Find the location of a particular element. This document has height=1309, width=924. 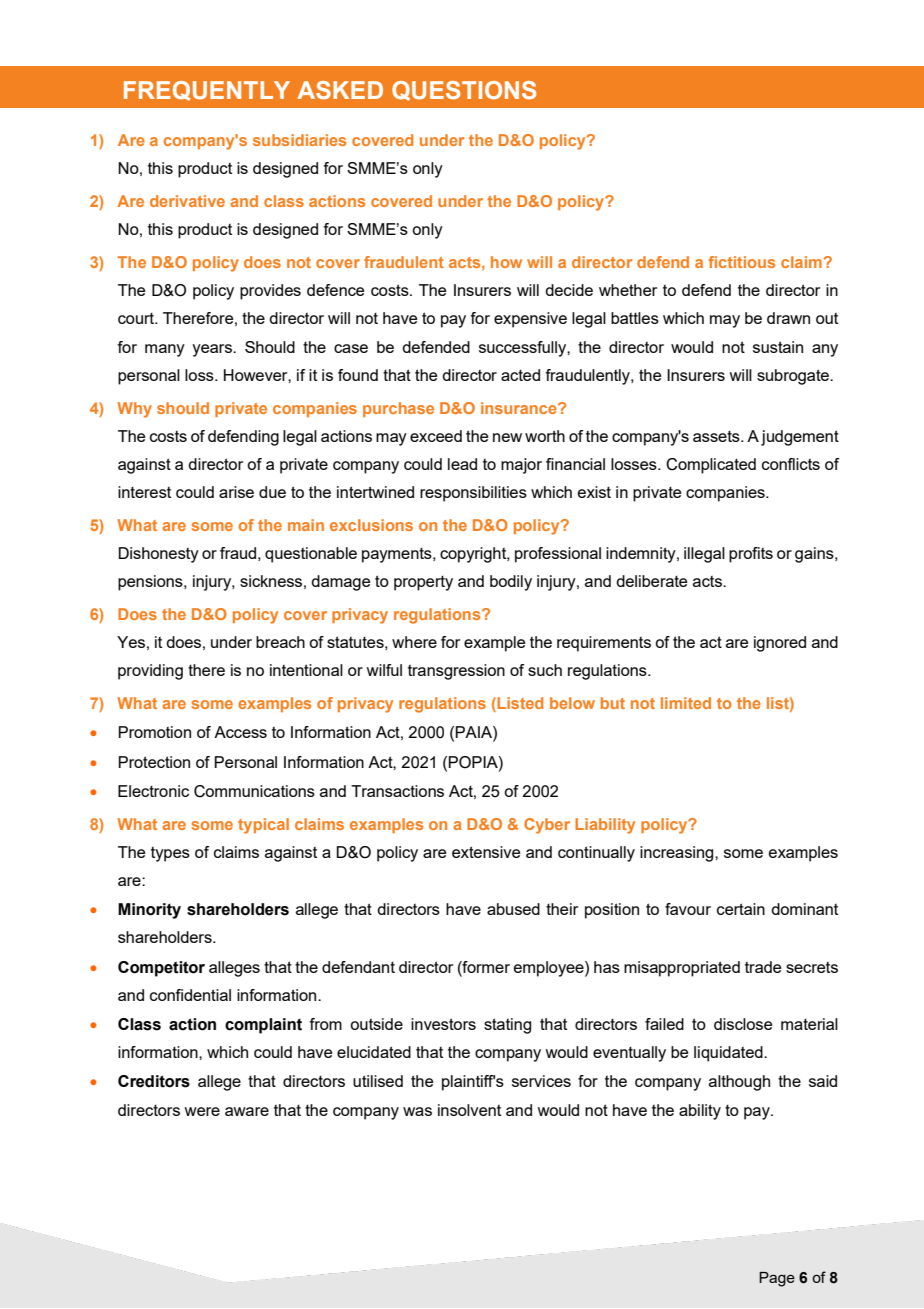

limited is located at coordinates (686, 703).
